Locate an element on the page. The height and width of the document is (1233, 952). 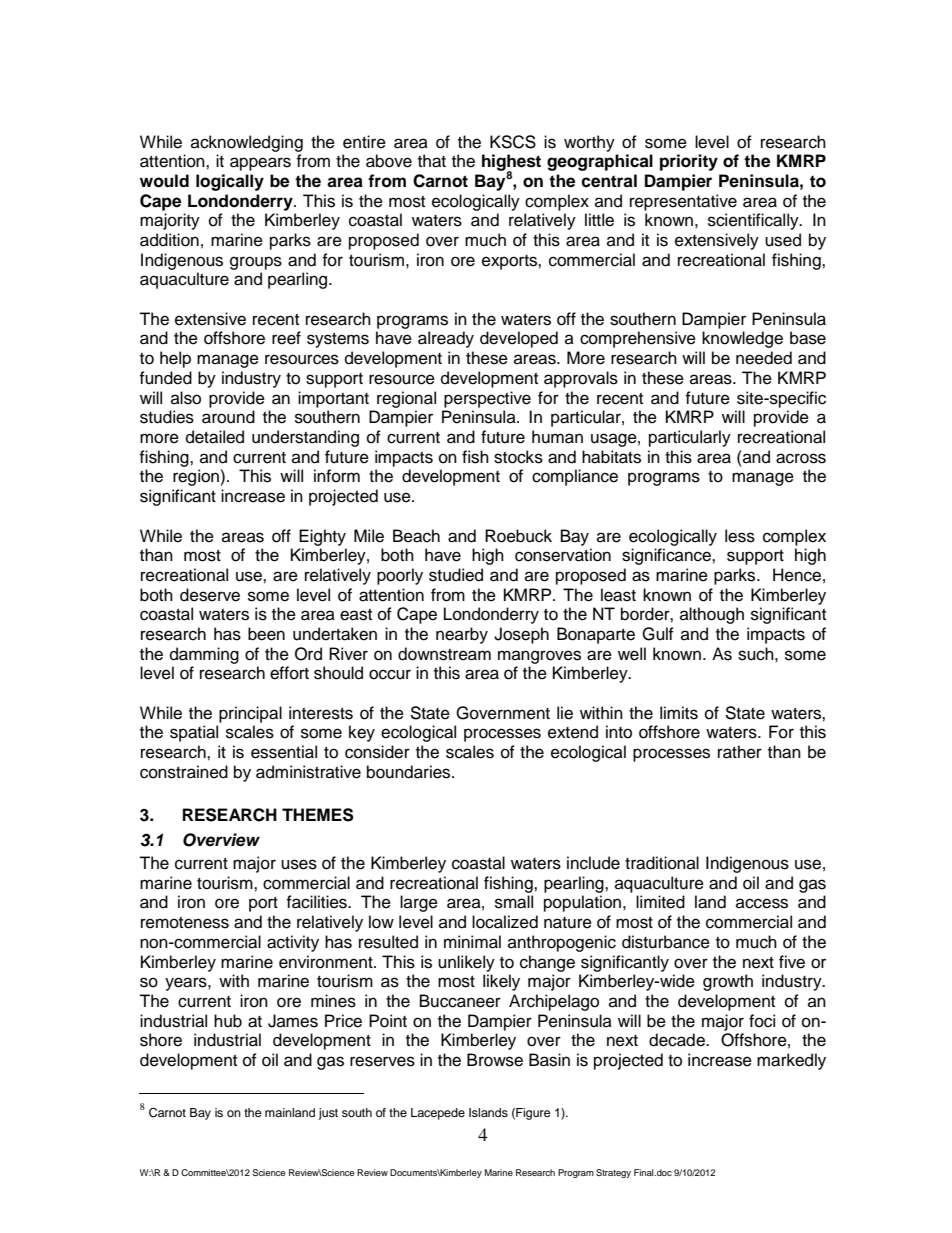
nearby is located at coordinates (462, 635).
